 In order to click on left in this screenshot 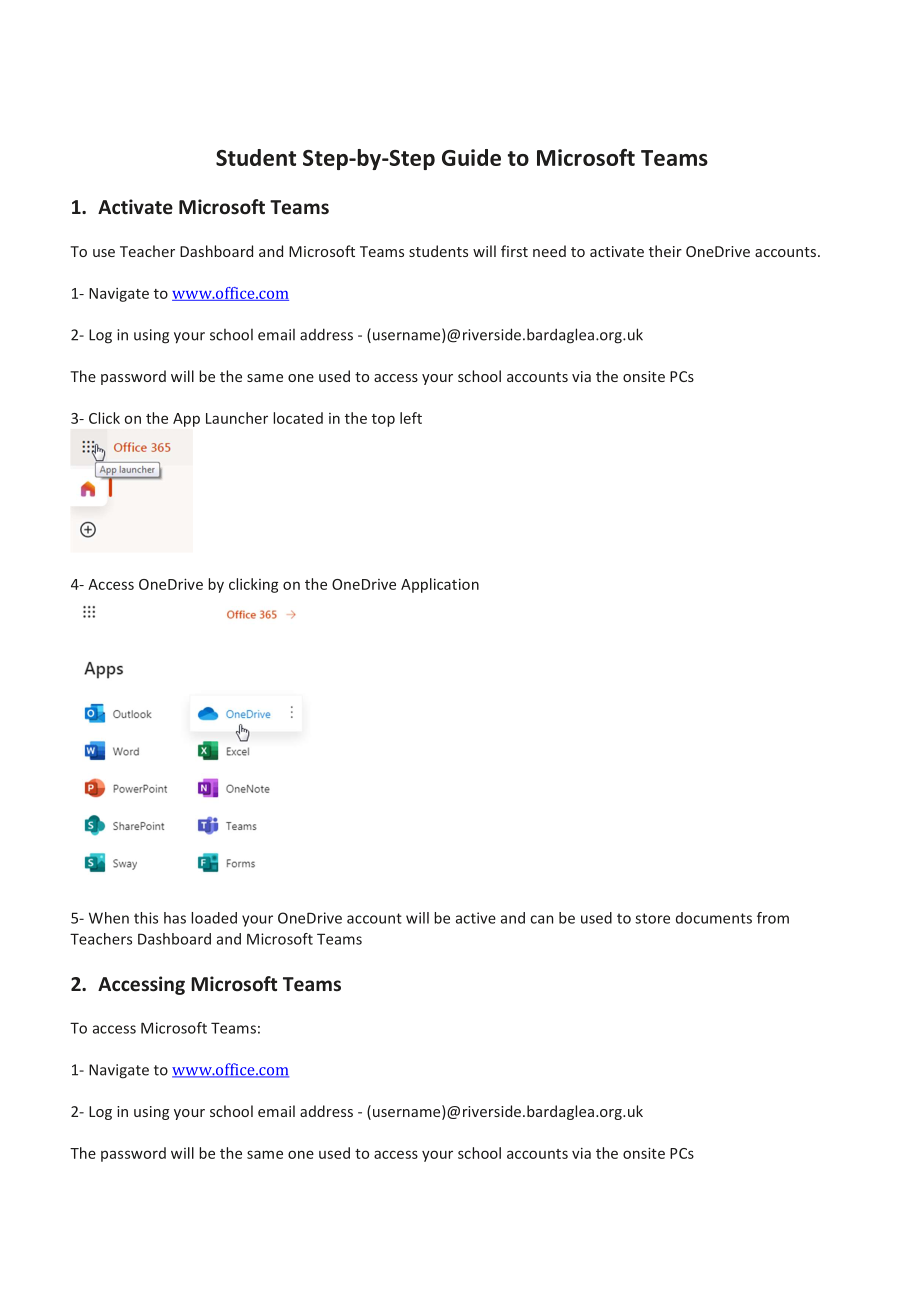, I will do `click(411, 418)`.
